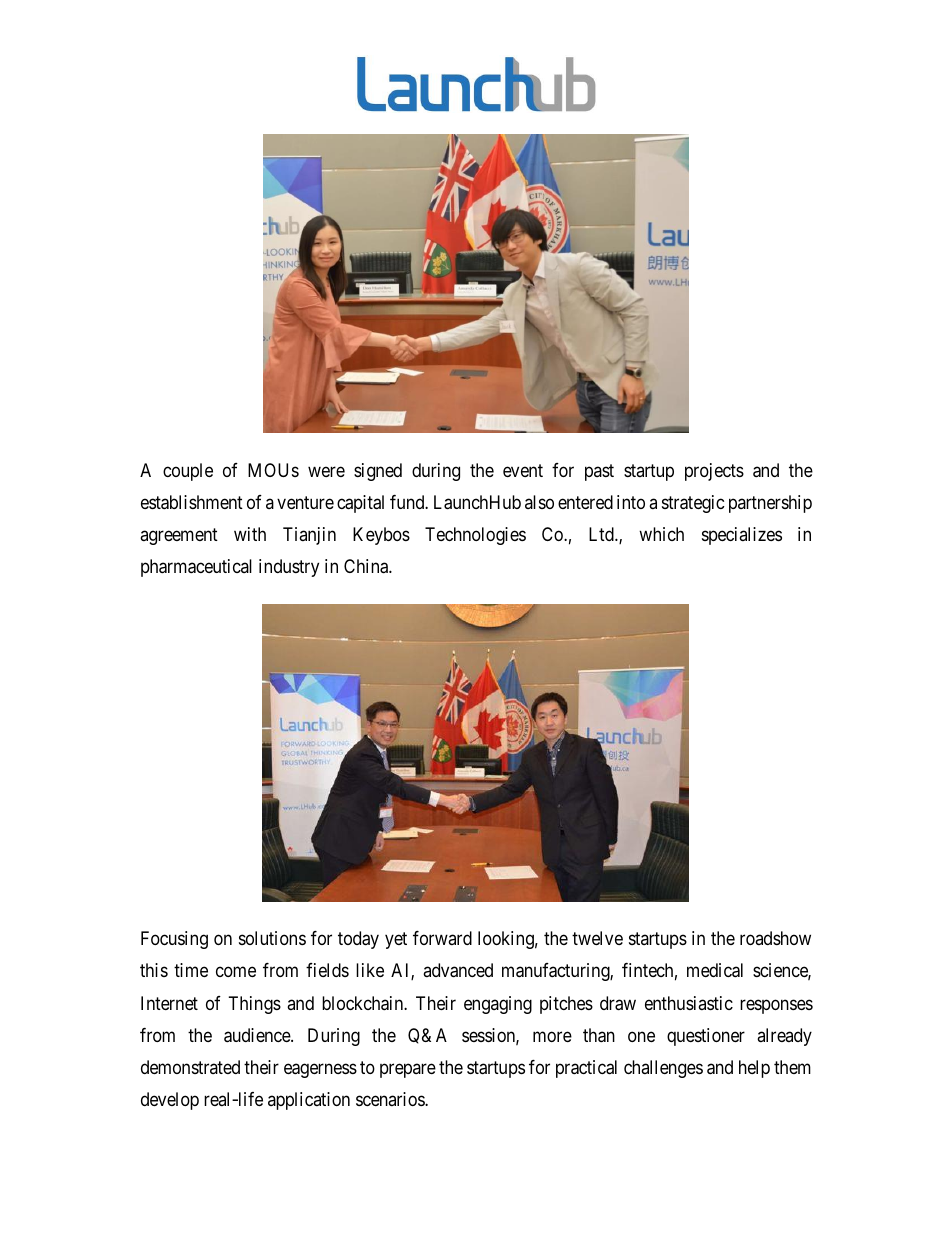  What do you see at coordinates (775, 938) in the image?
I see `roadshow` at bounding box center [775, 938].
